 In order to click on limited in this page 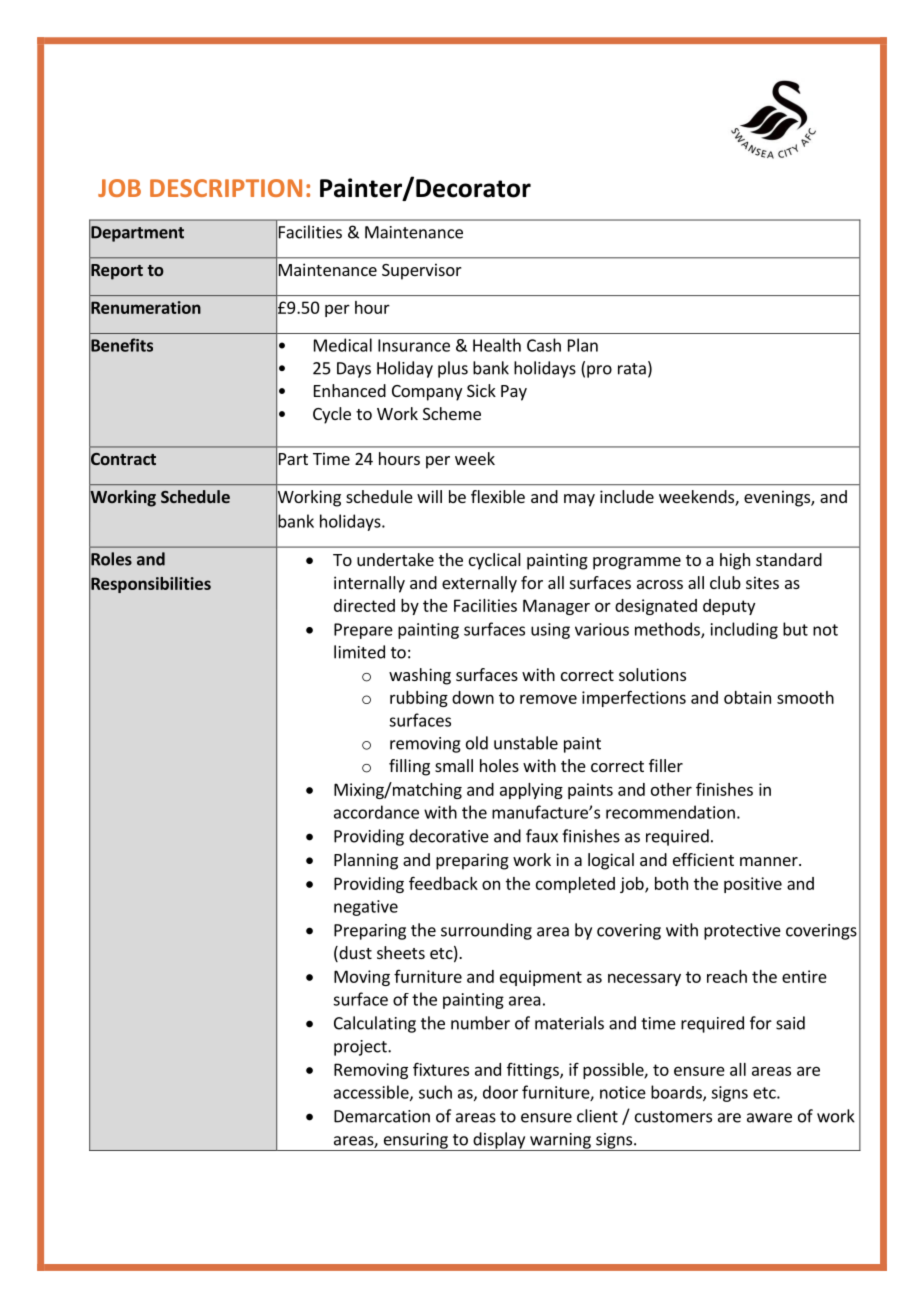, I will do `click(359, 652)`.
